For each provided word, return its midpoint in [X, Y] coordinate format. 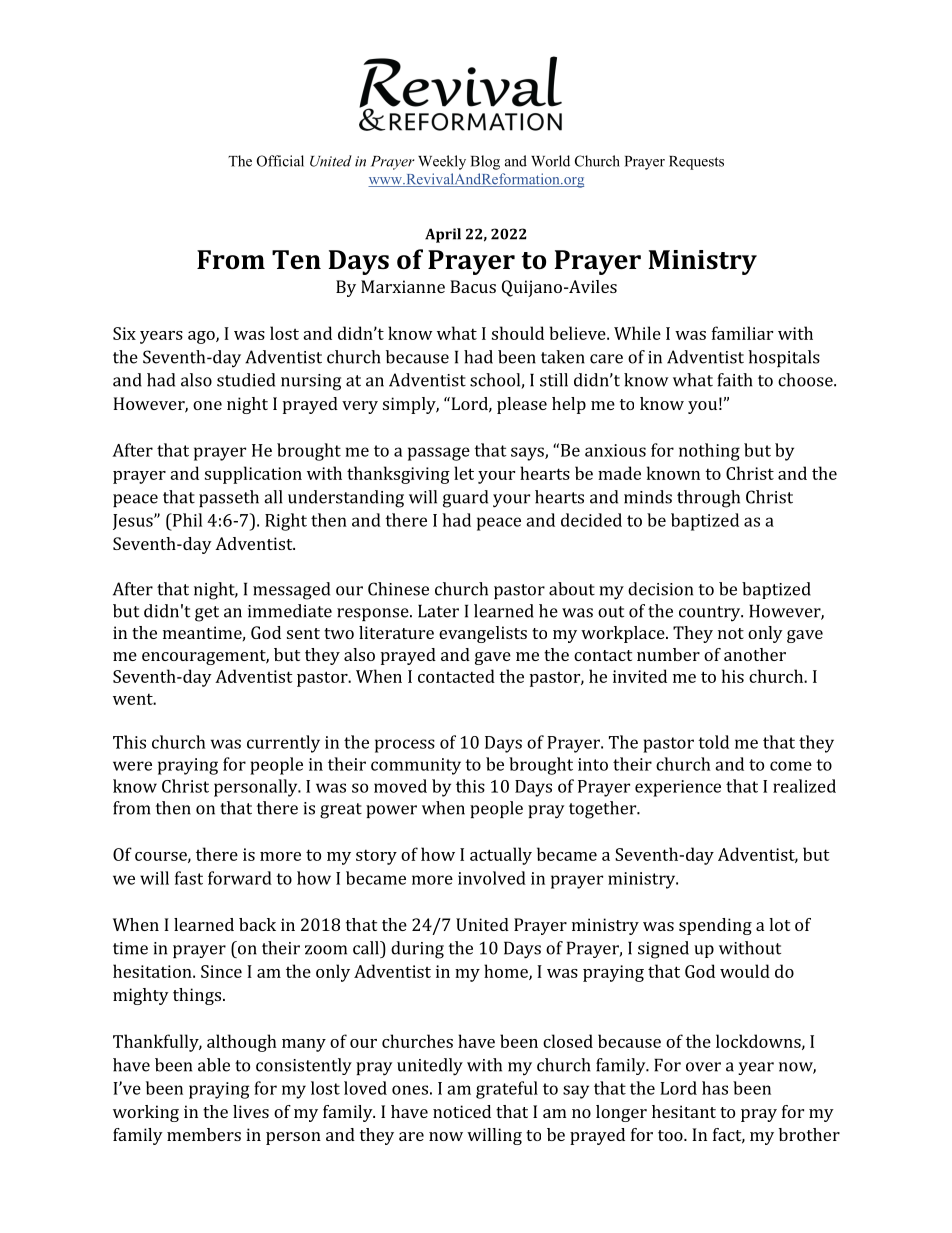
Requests [696, 163]
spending [715, 926]
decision [660, 589]
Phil [186, 520]
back [257, 924]
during [417, 950]
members [204, 1134]
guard [465, 499]
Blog [485, 162]
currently [283, 744]
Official [280, 161]
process [405, 746]
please [522, 405]
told [713, 742]
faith [735, 380]
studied [246, 380]
